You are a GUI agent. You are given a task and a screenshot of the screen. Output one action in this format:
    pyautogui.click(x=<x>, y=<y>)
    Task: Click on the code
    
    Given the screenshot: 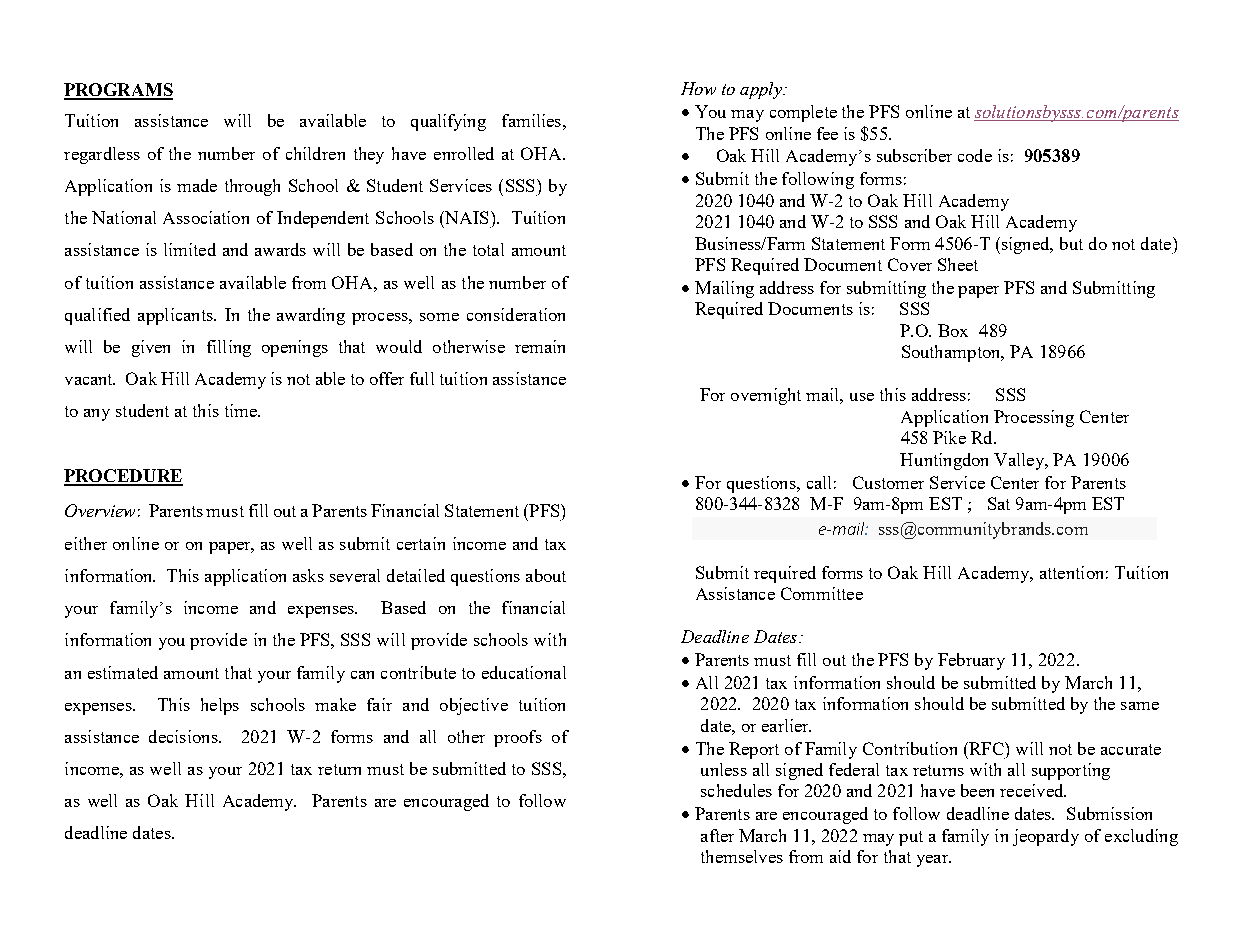 What is the action you would take?
    pyautogui.click(x=975, y=155)
